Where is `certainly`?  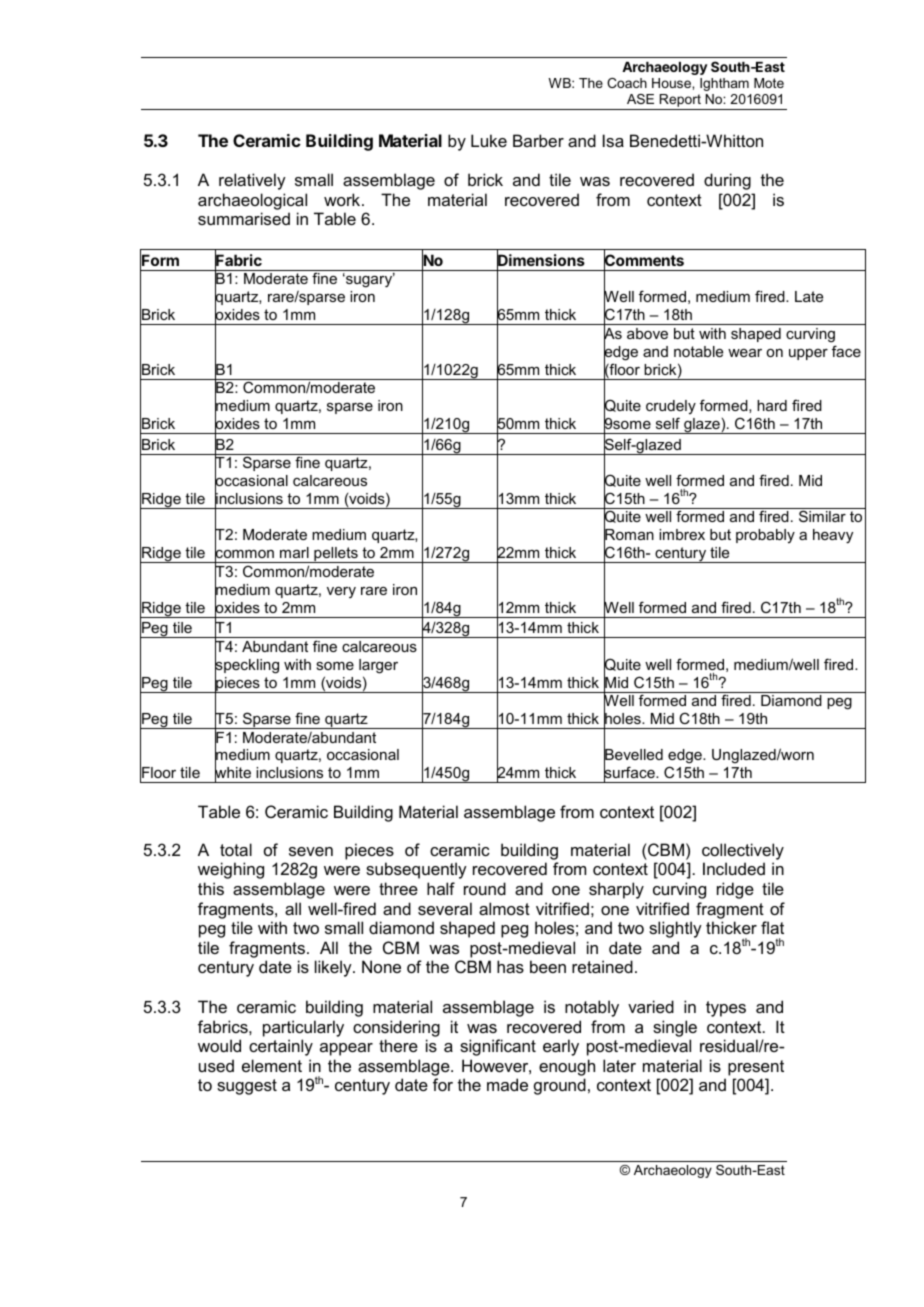 certainly is located at coordinates (281, 1047).
